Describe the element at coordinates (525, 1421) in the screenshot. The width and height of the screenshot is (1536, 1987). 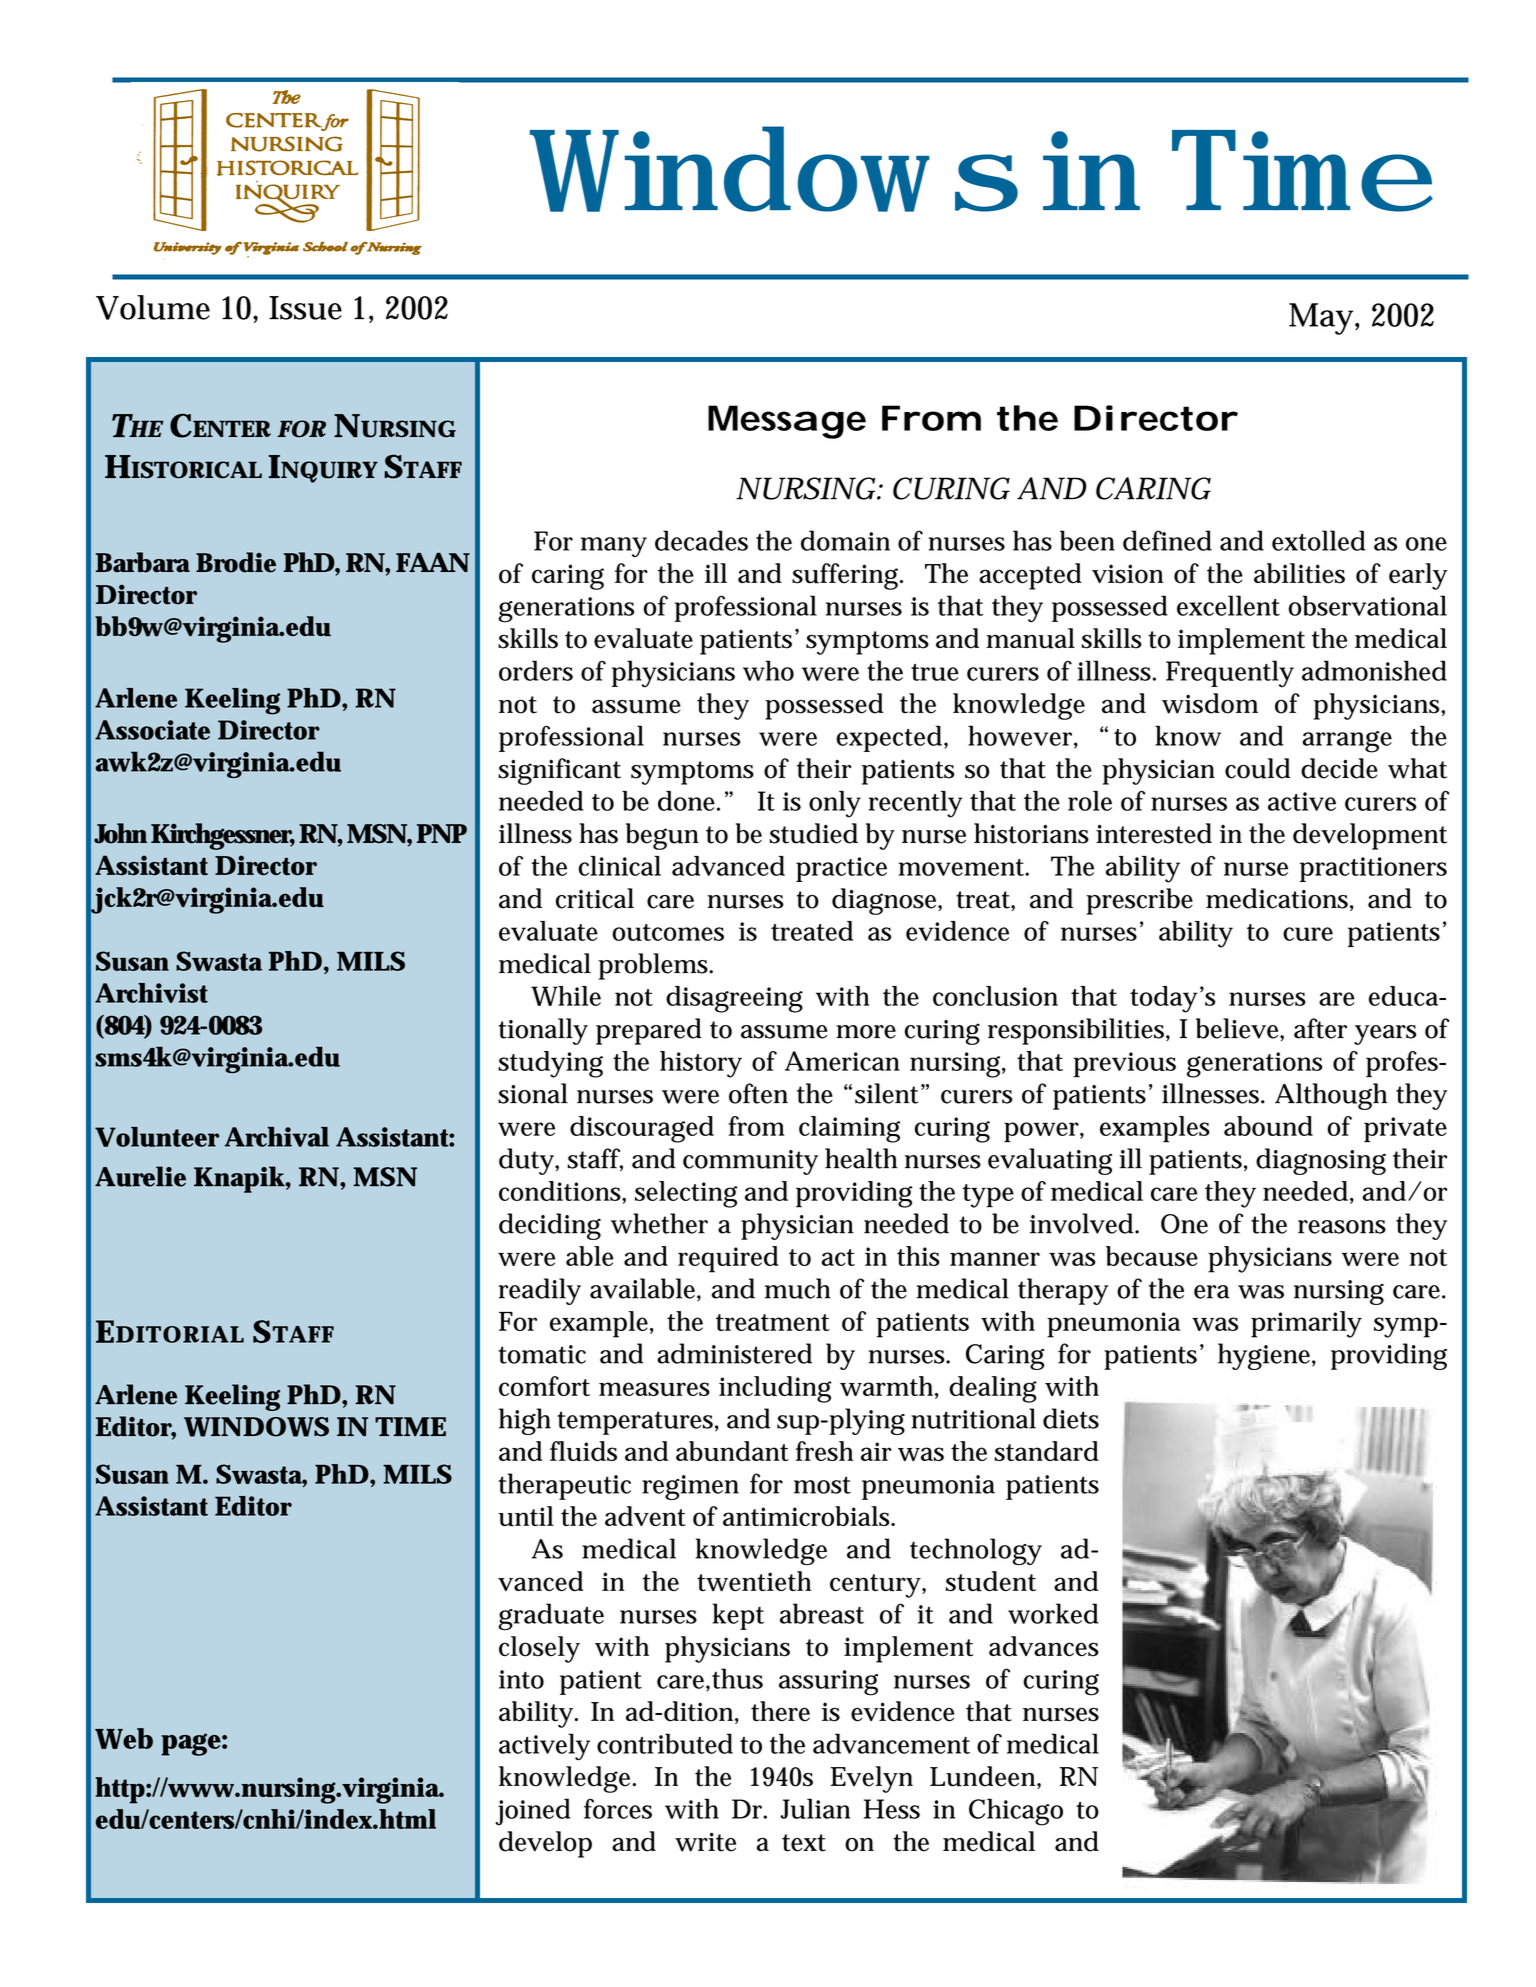
I see `high` at that location.
